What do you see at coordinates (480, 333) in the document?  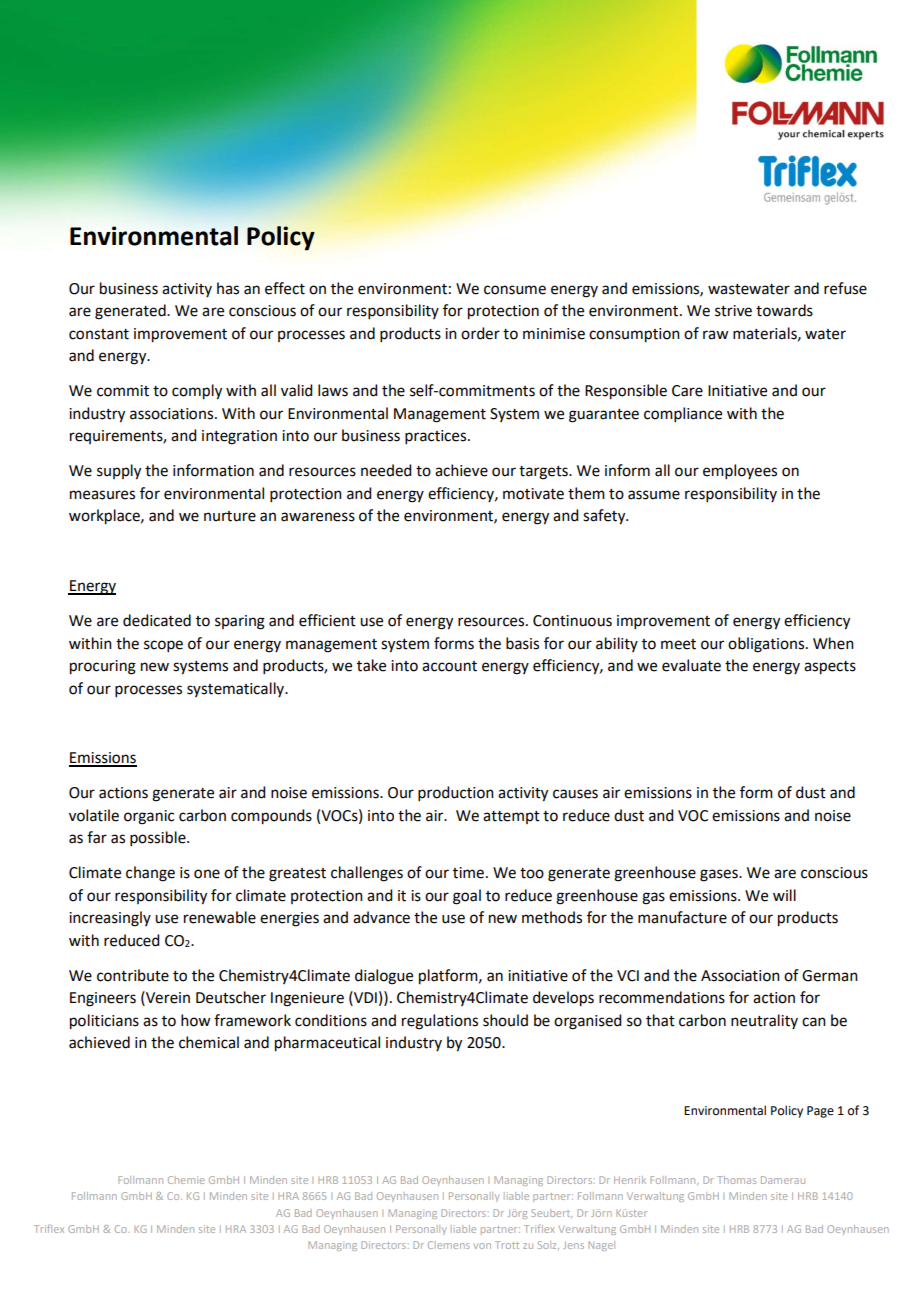 I see `order` at bounding box center [480, 333].
